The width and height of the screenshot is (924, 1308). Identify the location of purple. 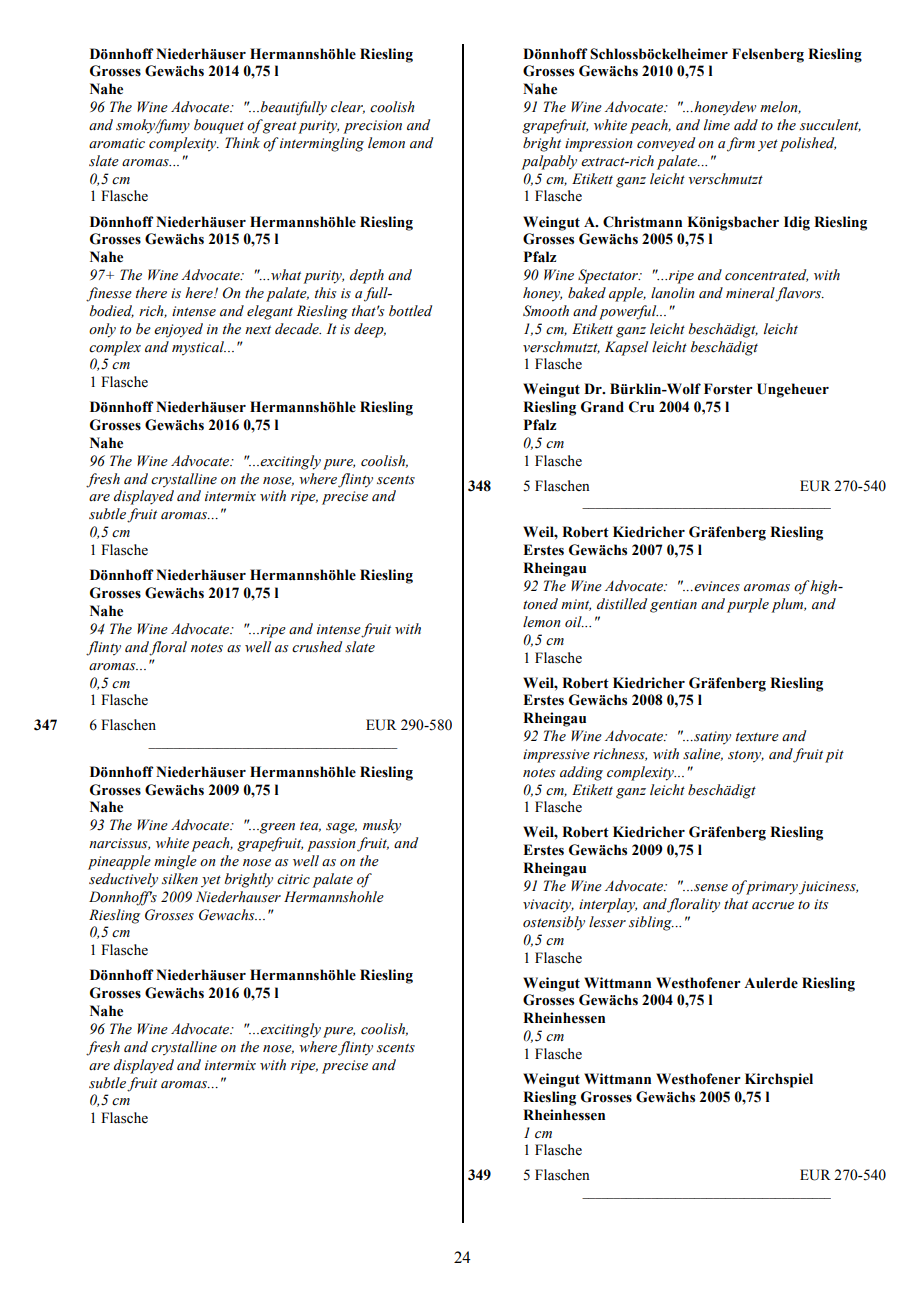
(748, 605).
